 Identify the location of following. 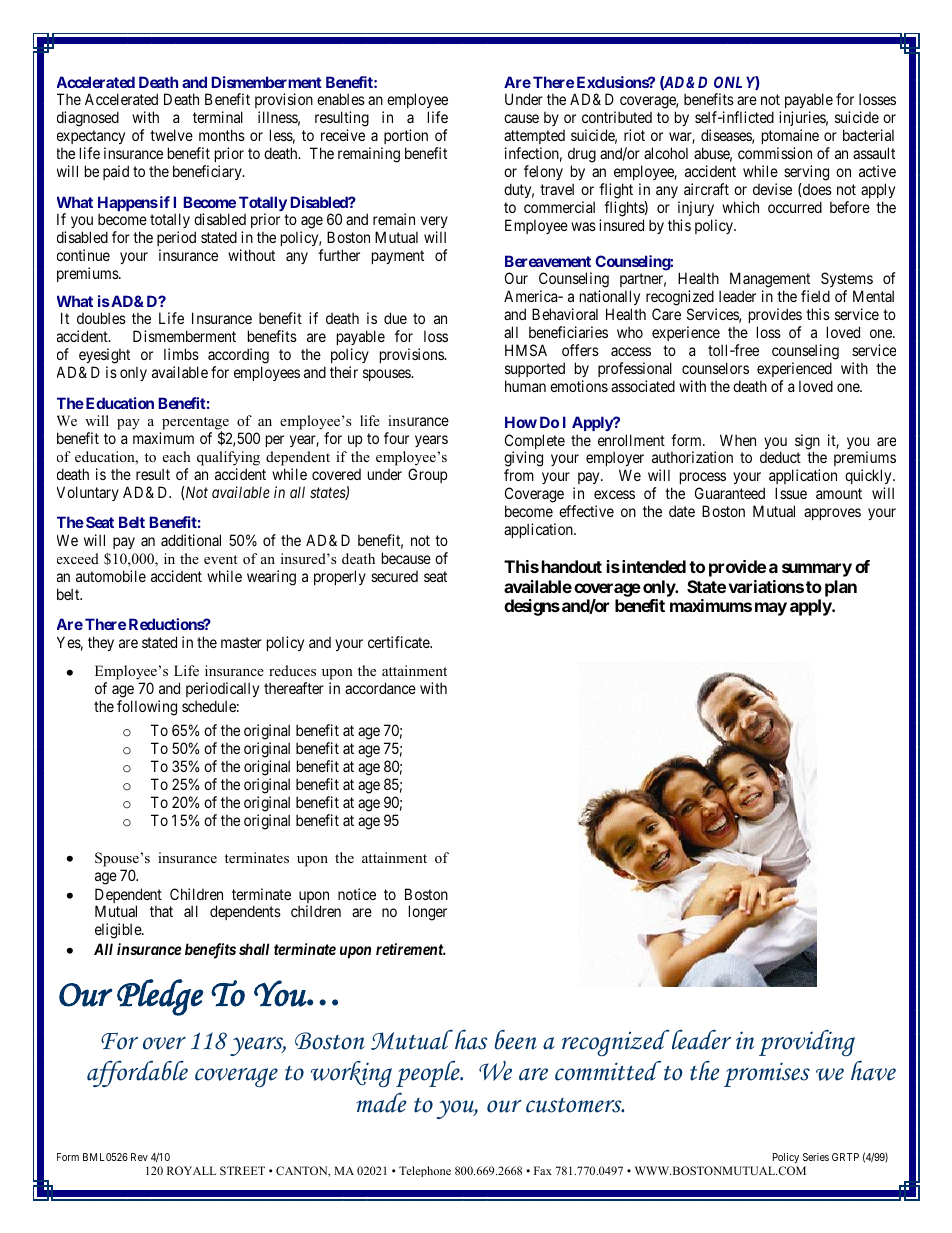
(147, 708).
